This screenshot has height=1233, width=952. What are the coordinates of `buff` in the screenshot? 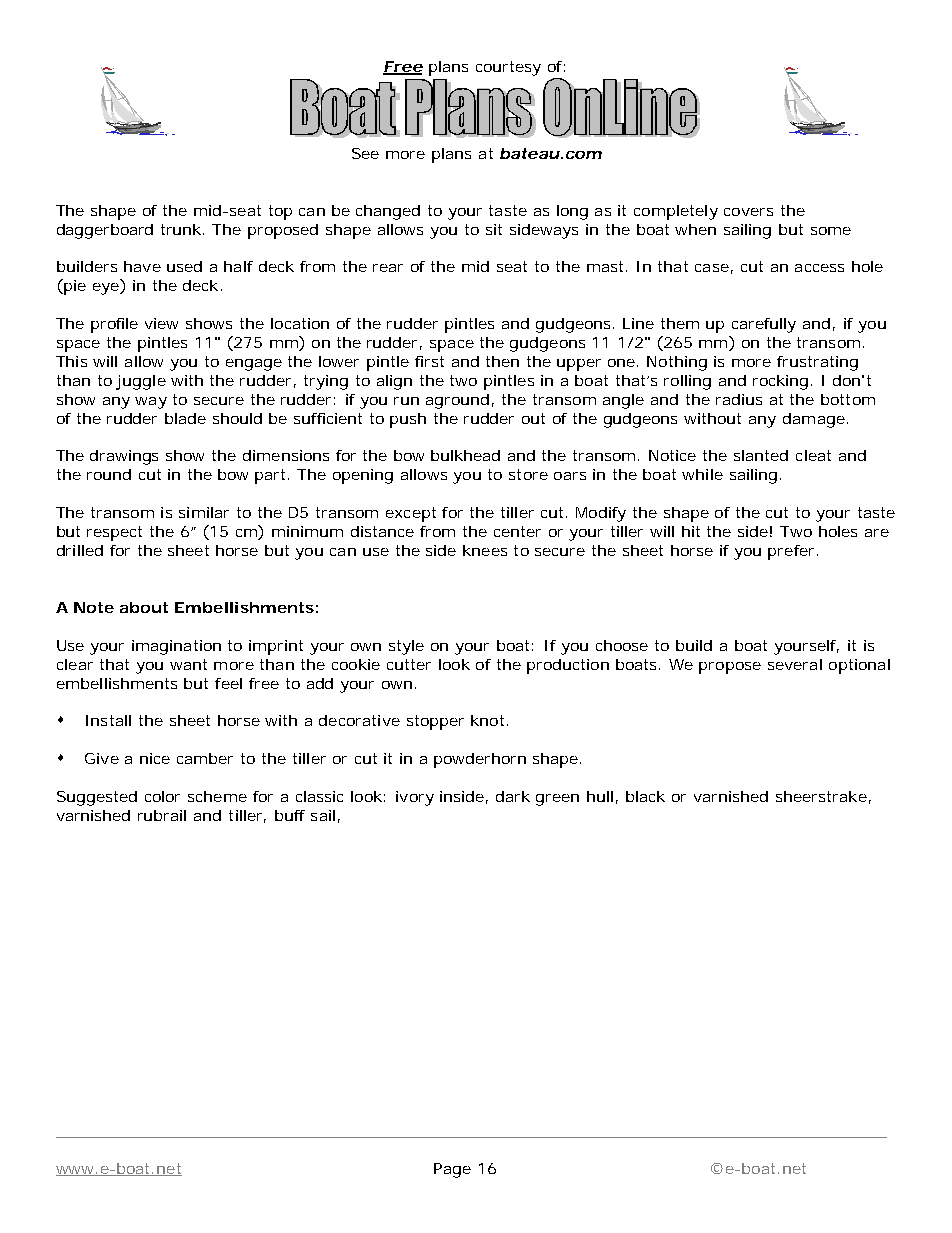 It's located at (290, 815).
